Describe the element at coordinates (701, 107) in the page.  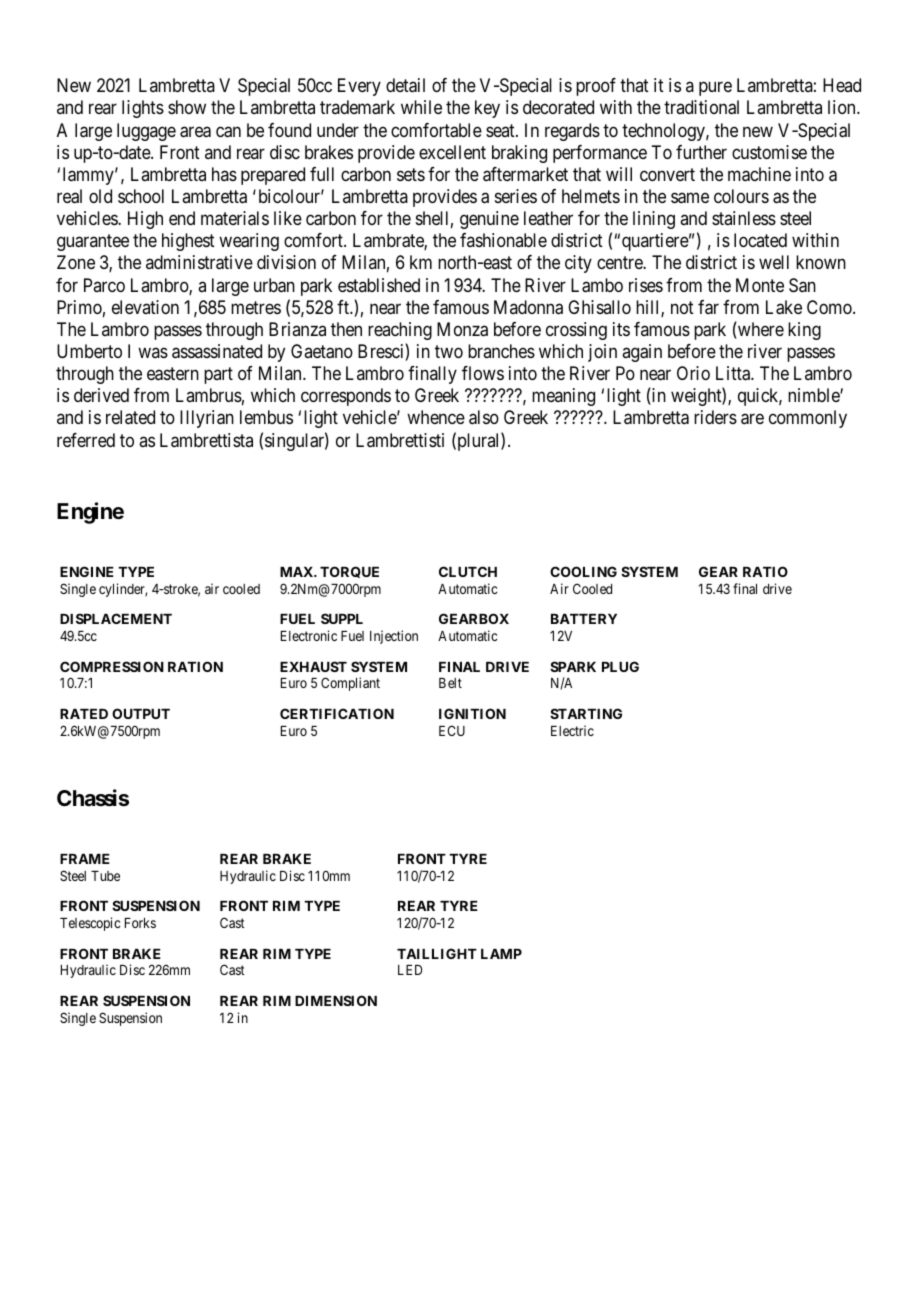
I see `traditional` at that location.
